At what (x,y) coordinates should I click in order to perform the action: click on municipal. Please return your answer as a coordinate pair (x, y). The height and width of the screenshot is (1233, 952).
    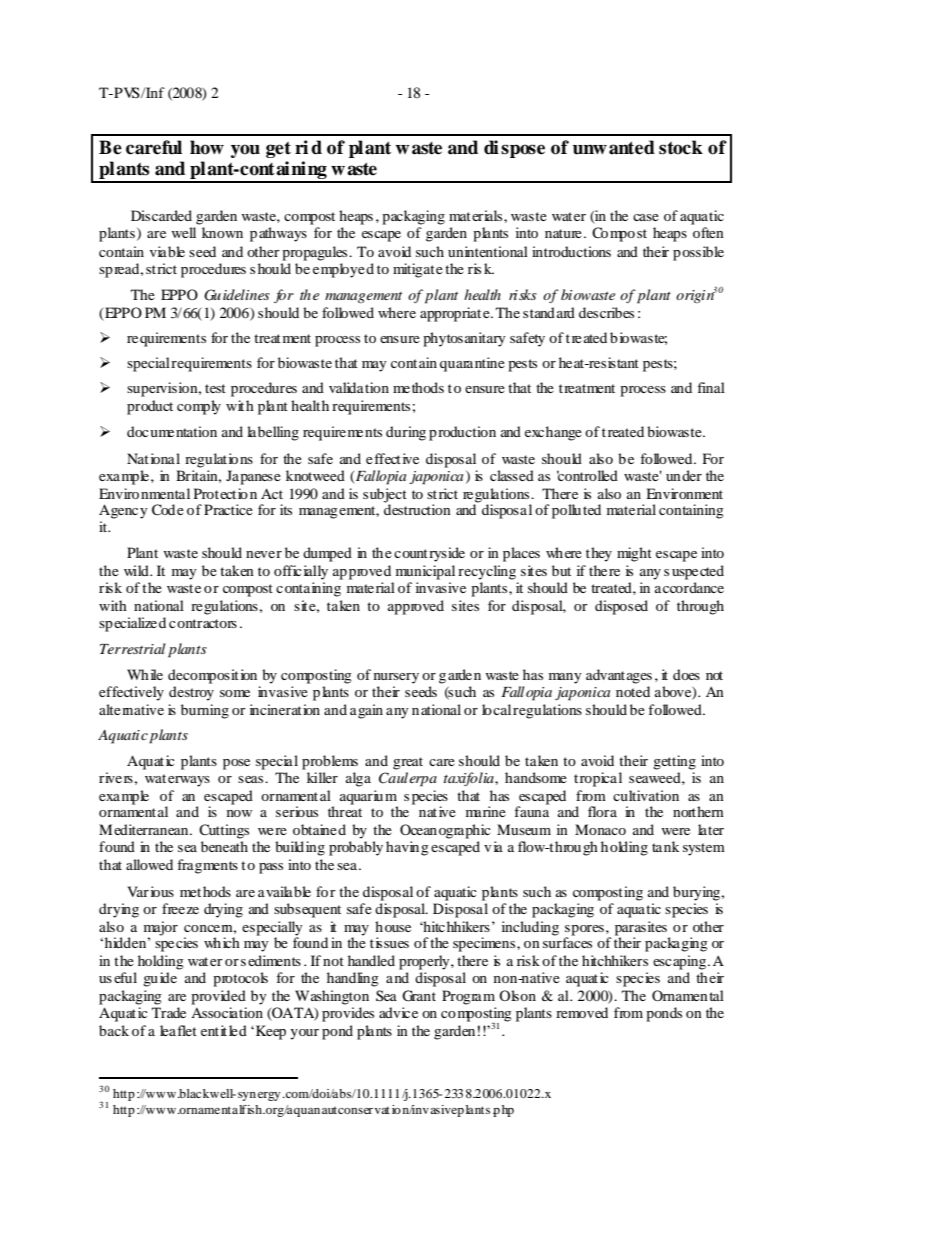
    Looking at the image, I should click on (425, 572).
